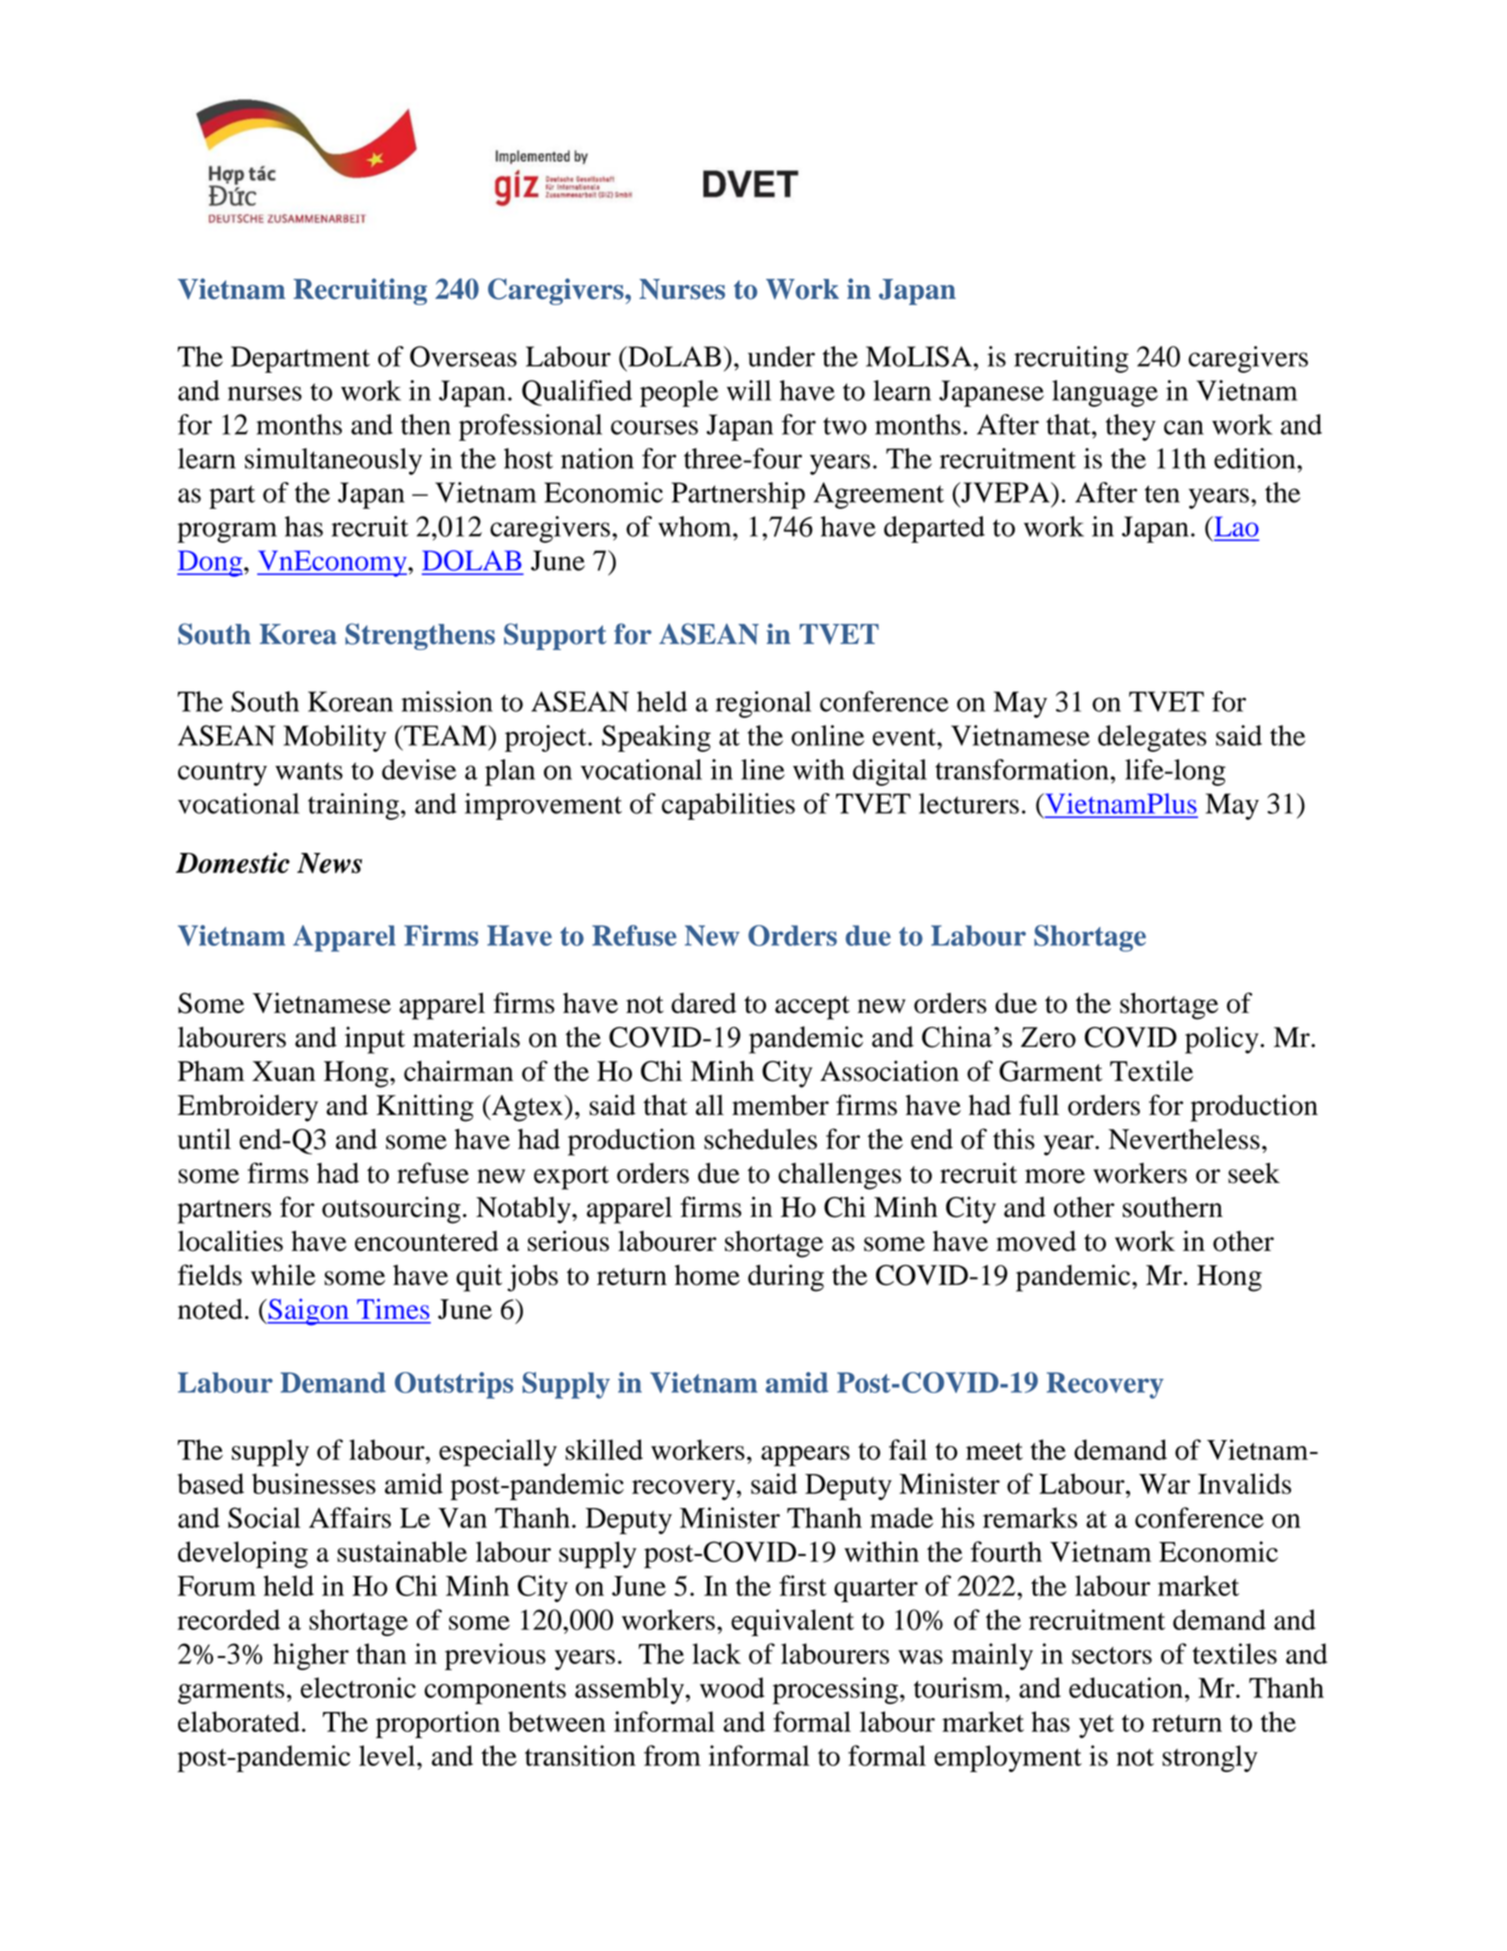 This screenshot has height=1951, width=1507. What do you see at coordinates (703, 1003) in the screenshot?
I see `dared` at bounding box center [703, 1003].
